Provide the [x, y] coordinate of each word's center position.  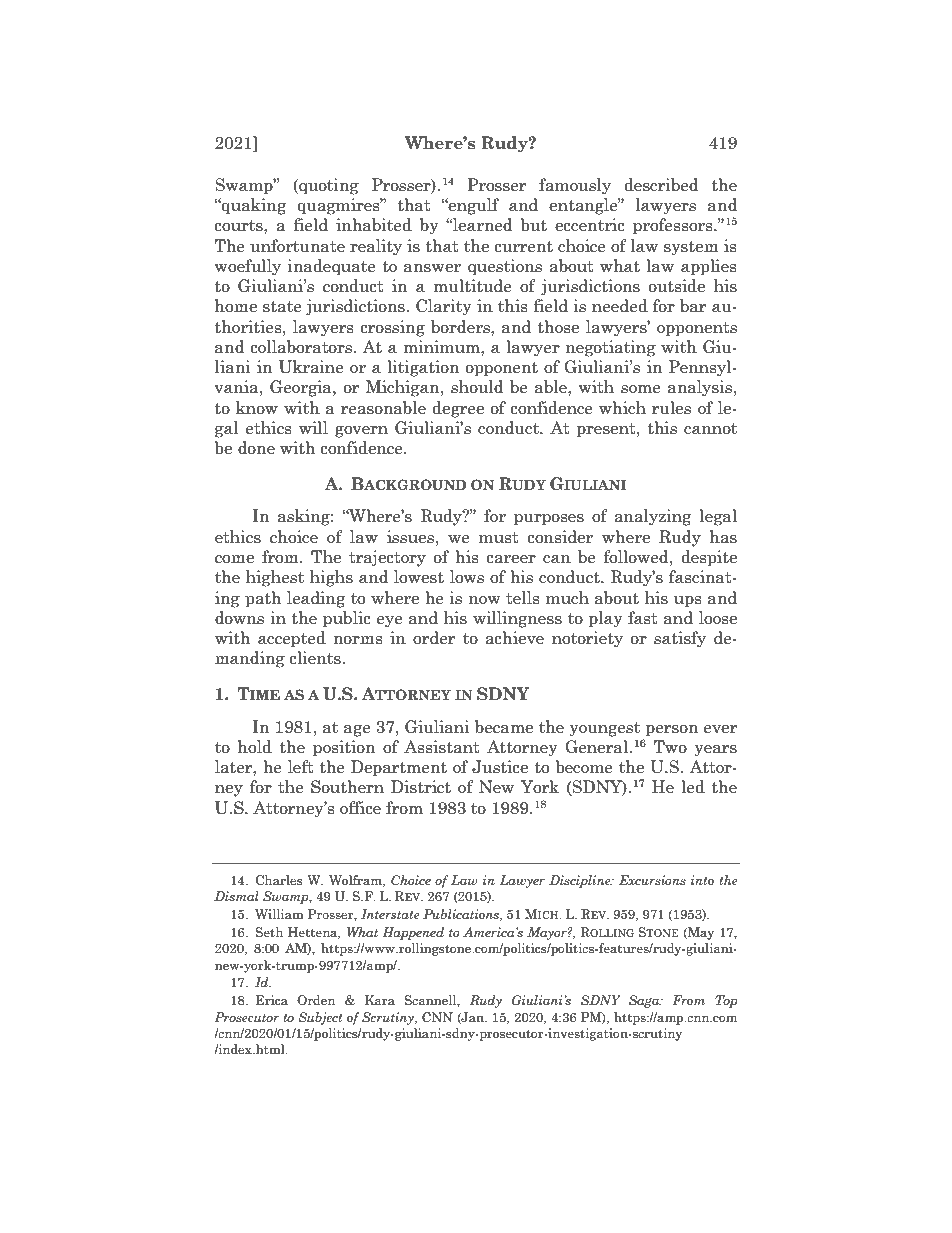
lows [467, 576]
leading [316, 599]
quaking [253, 206]
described [662, 184]
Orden [316, 1000]
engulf [473, 206]
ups [688, 602]
